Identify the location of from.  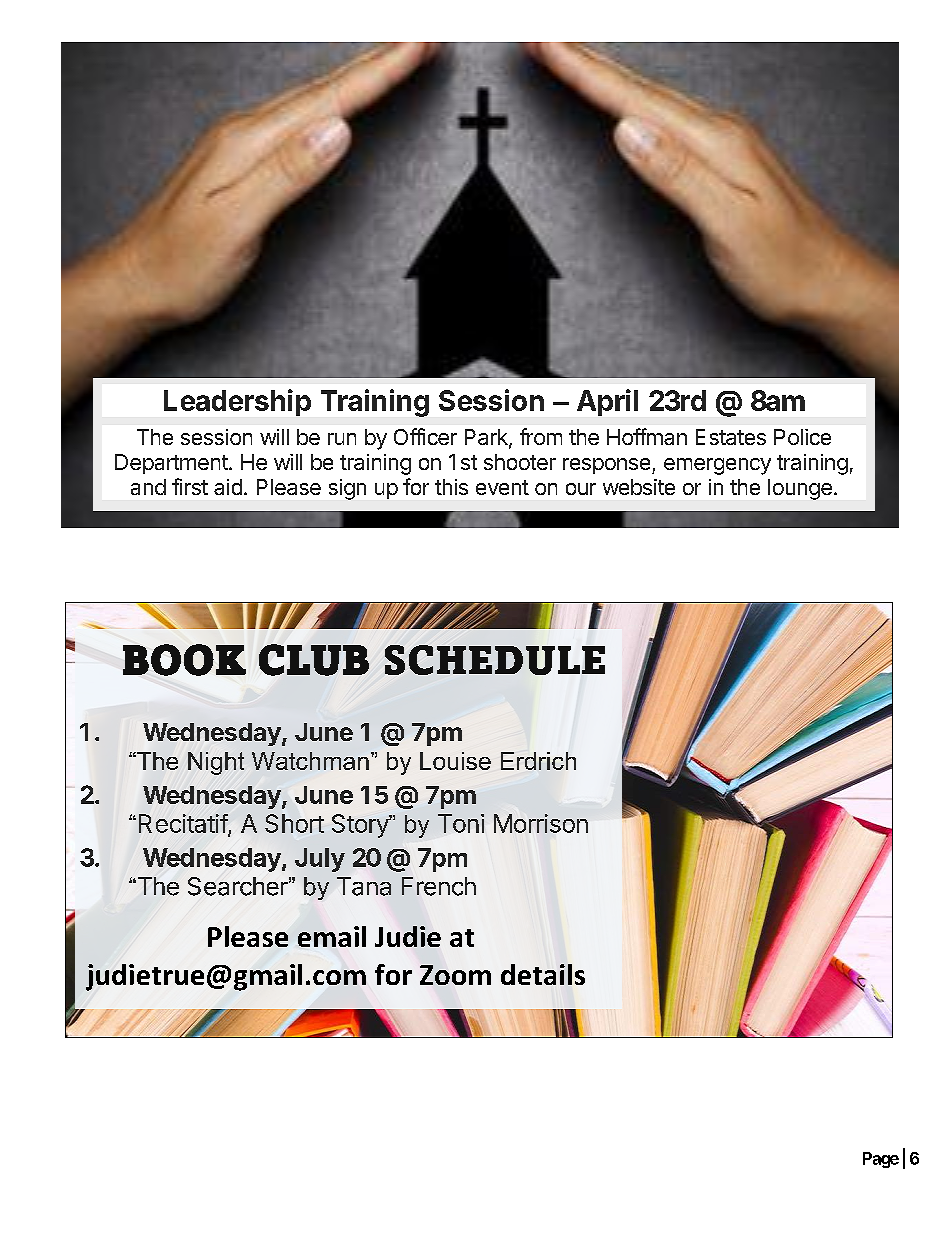
(541, 436).
